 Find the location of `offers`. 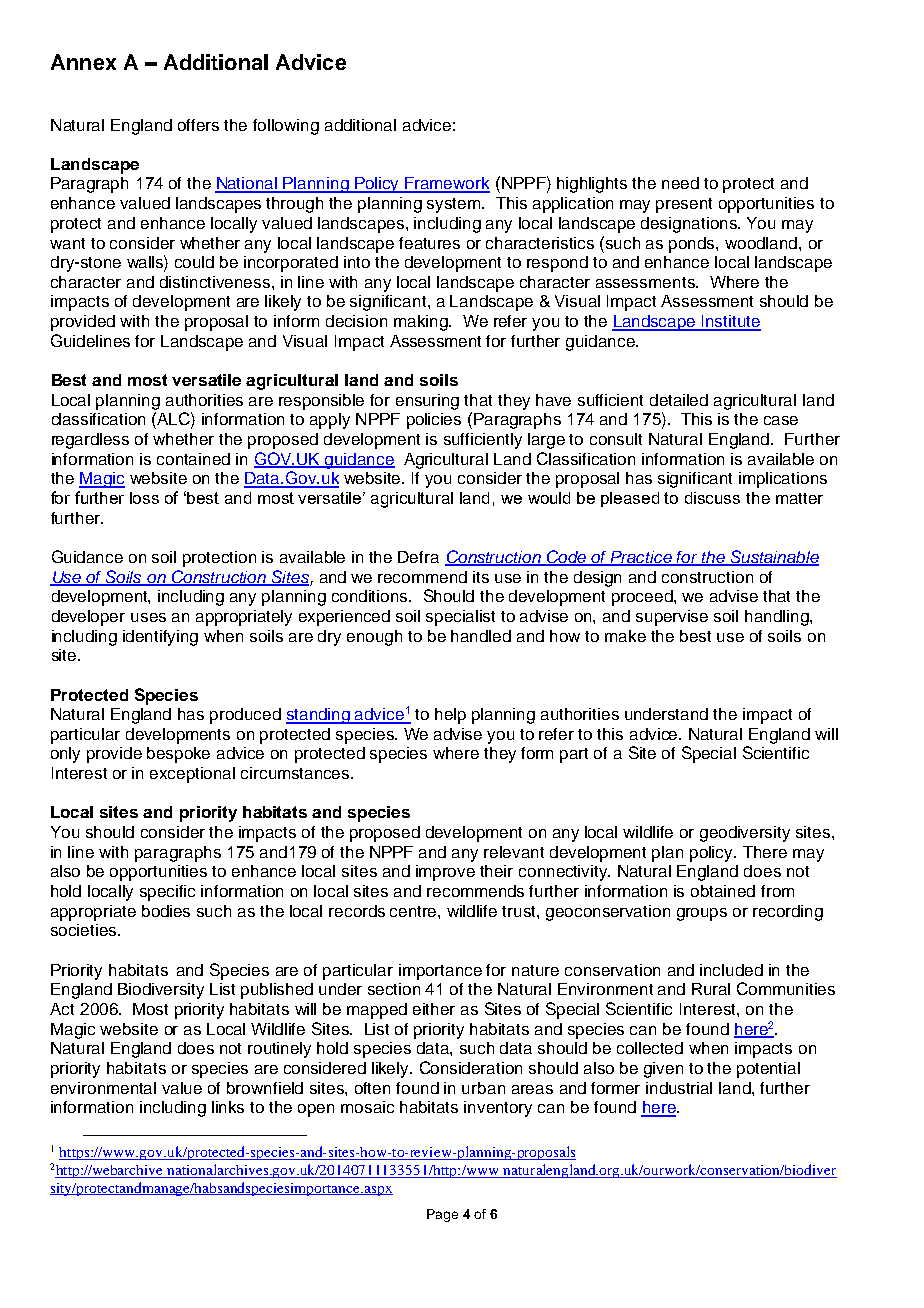

offers is located at coordinates (198, 125).
